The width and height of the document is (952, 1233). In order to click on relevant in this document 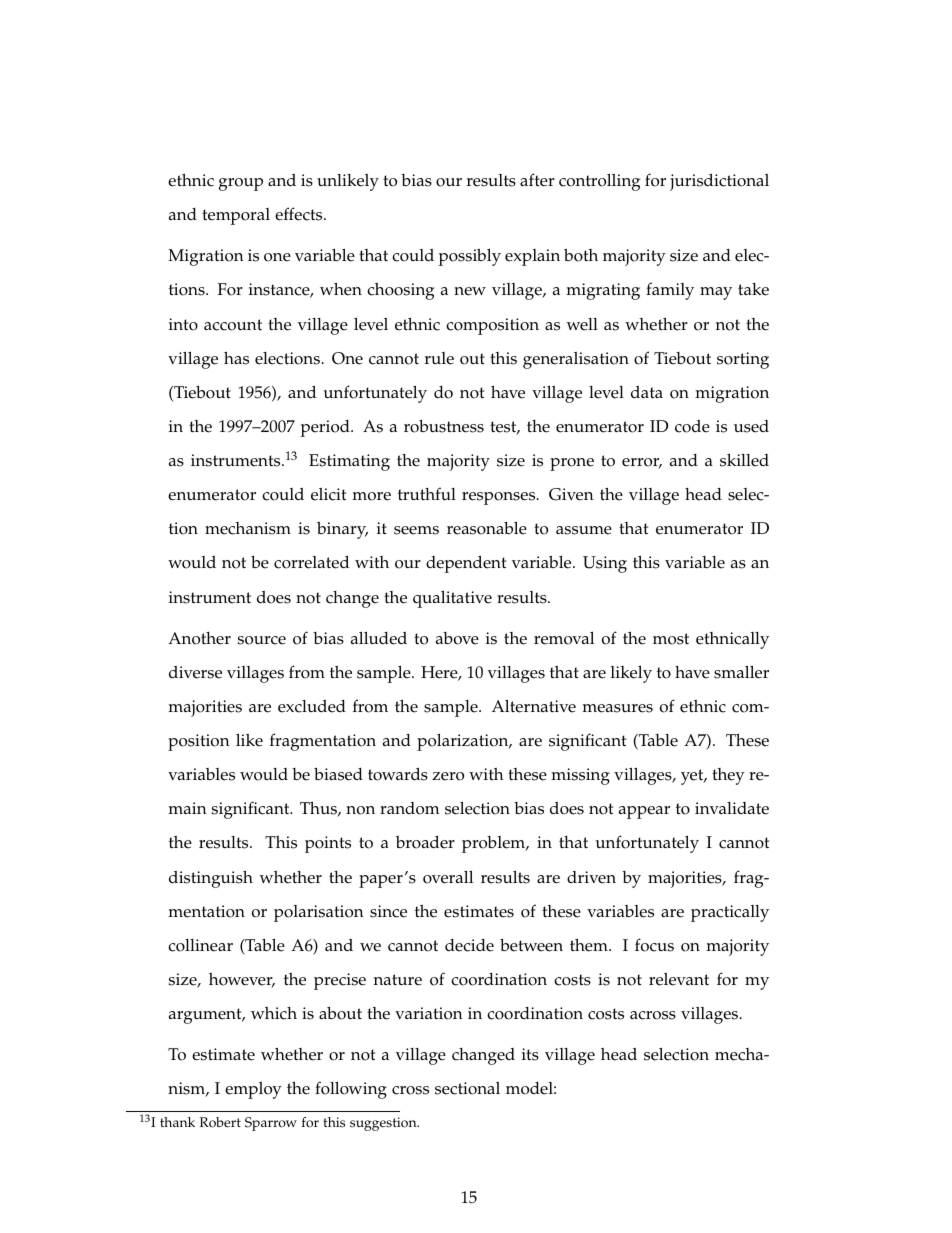, I will do `click(679, 979)`.
